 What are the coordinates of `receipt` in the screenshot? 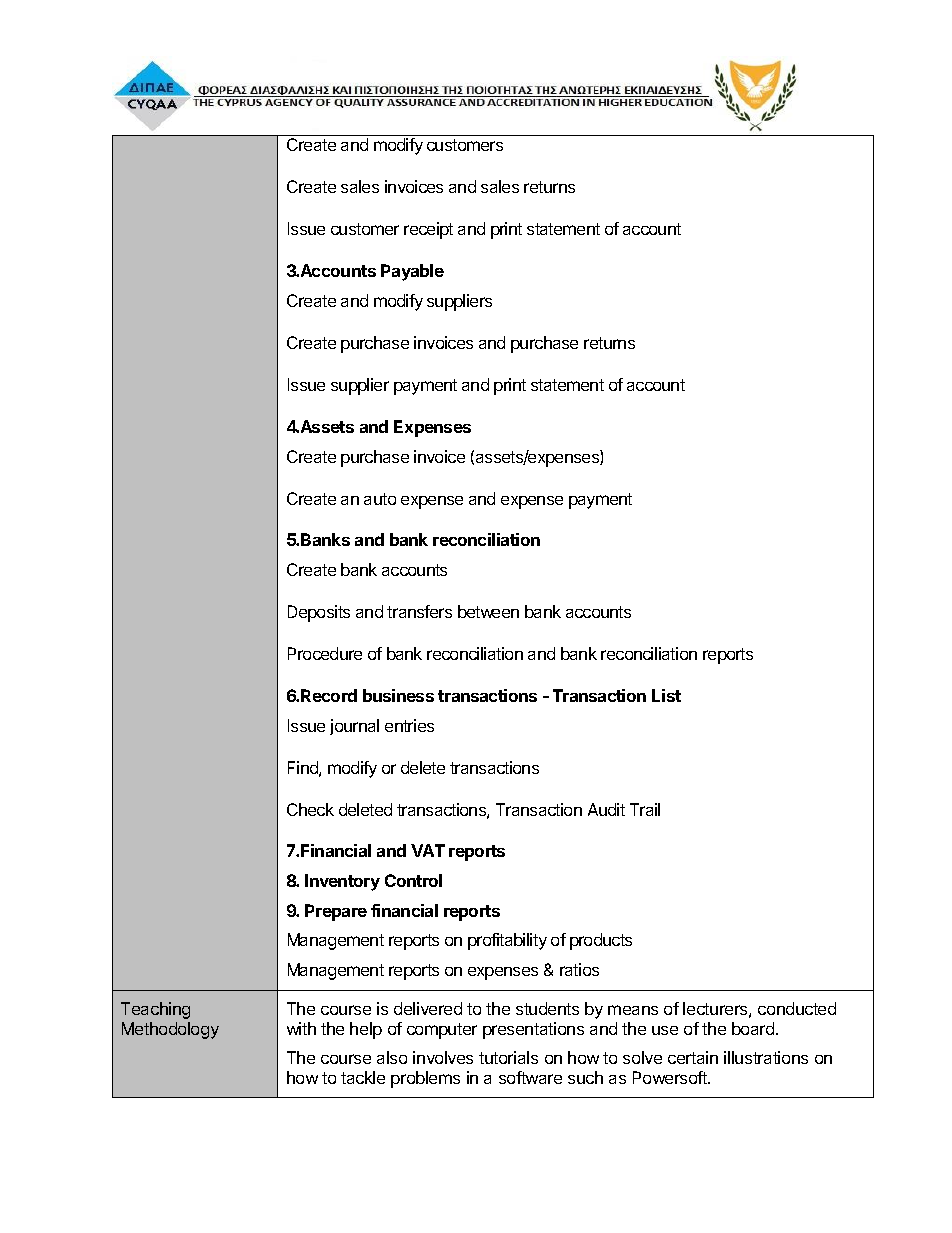 It's located at (428, 230).
